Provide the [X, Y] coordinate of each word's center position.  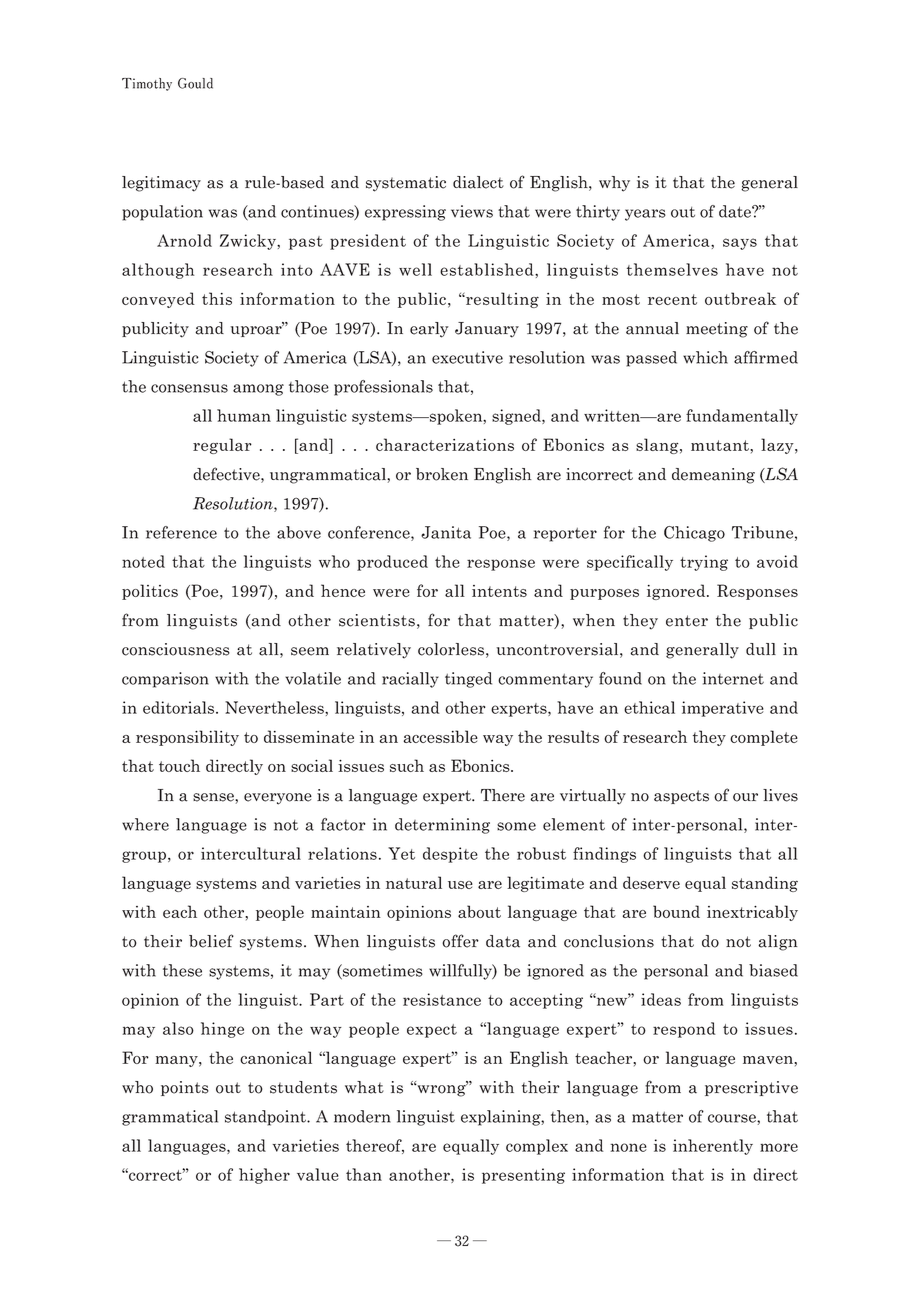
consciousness [176, 649]
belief [211, 941]
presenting [523, 1176]
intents [499, 591]
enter [687, 621]
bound [676, 911]
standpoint [267, 1118]
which [705, 357]
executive [467, 357]
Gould [195, 83]
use [460, 885]
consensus [189, 388]
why [614, 184]
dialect [478, 182]
